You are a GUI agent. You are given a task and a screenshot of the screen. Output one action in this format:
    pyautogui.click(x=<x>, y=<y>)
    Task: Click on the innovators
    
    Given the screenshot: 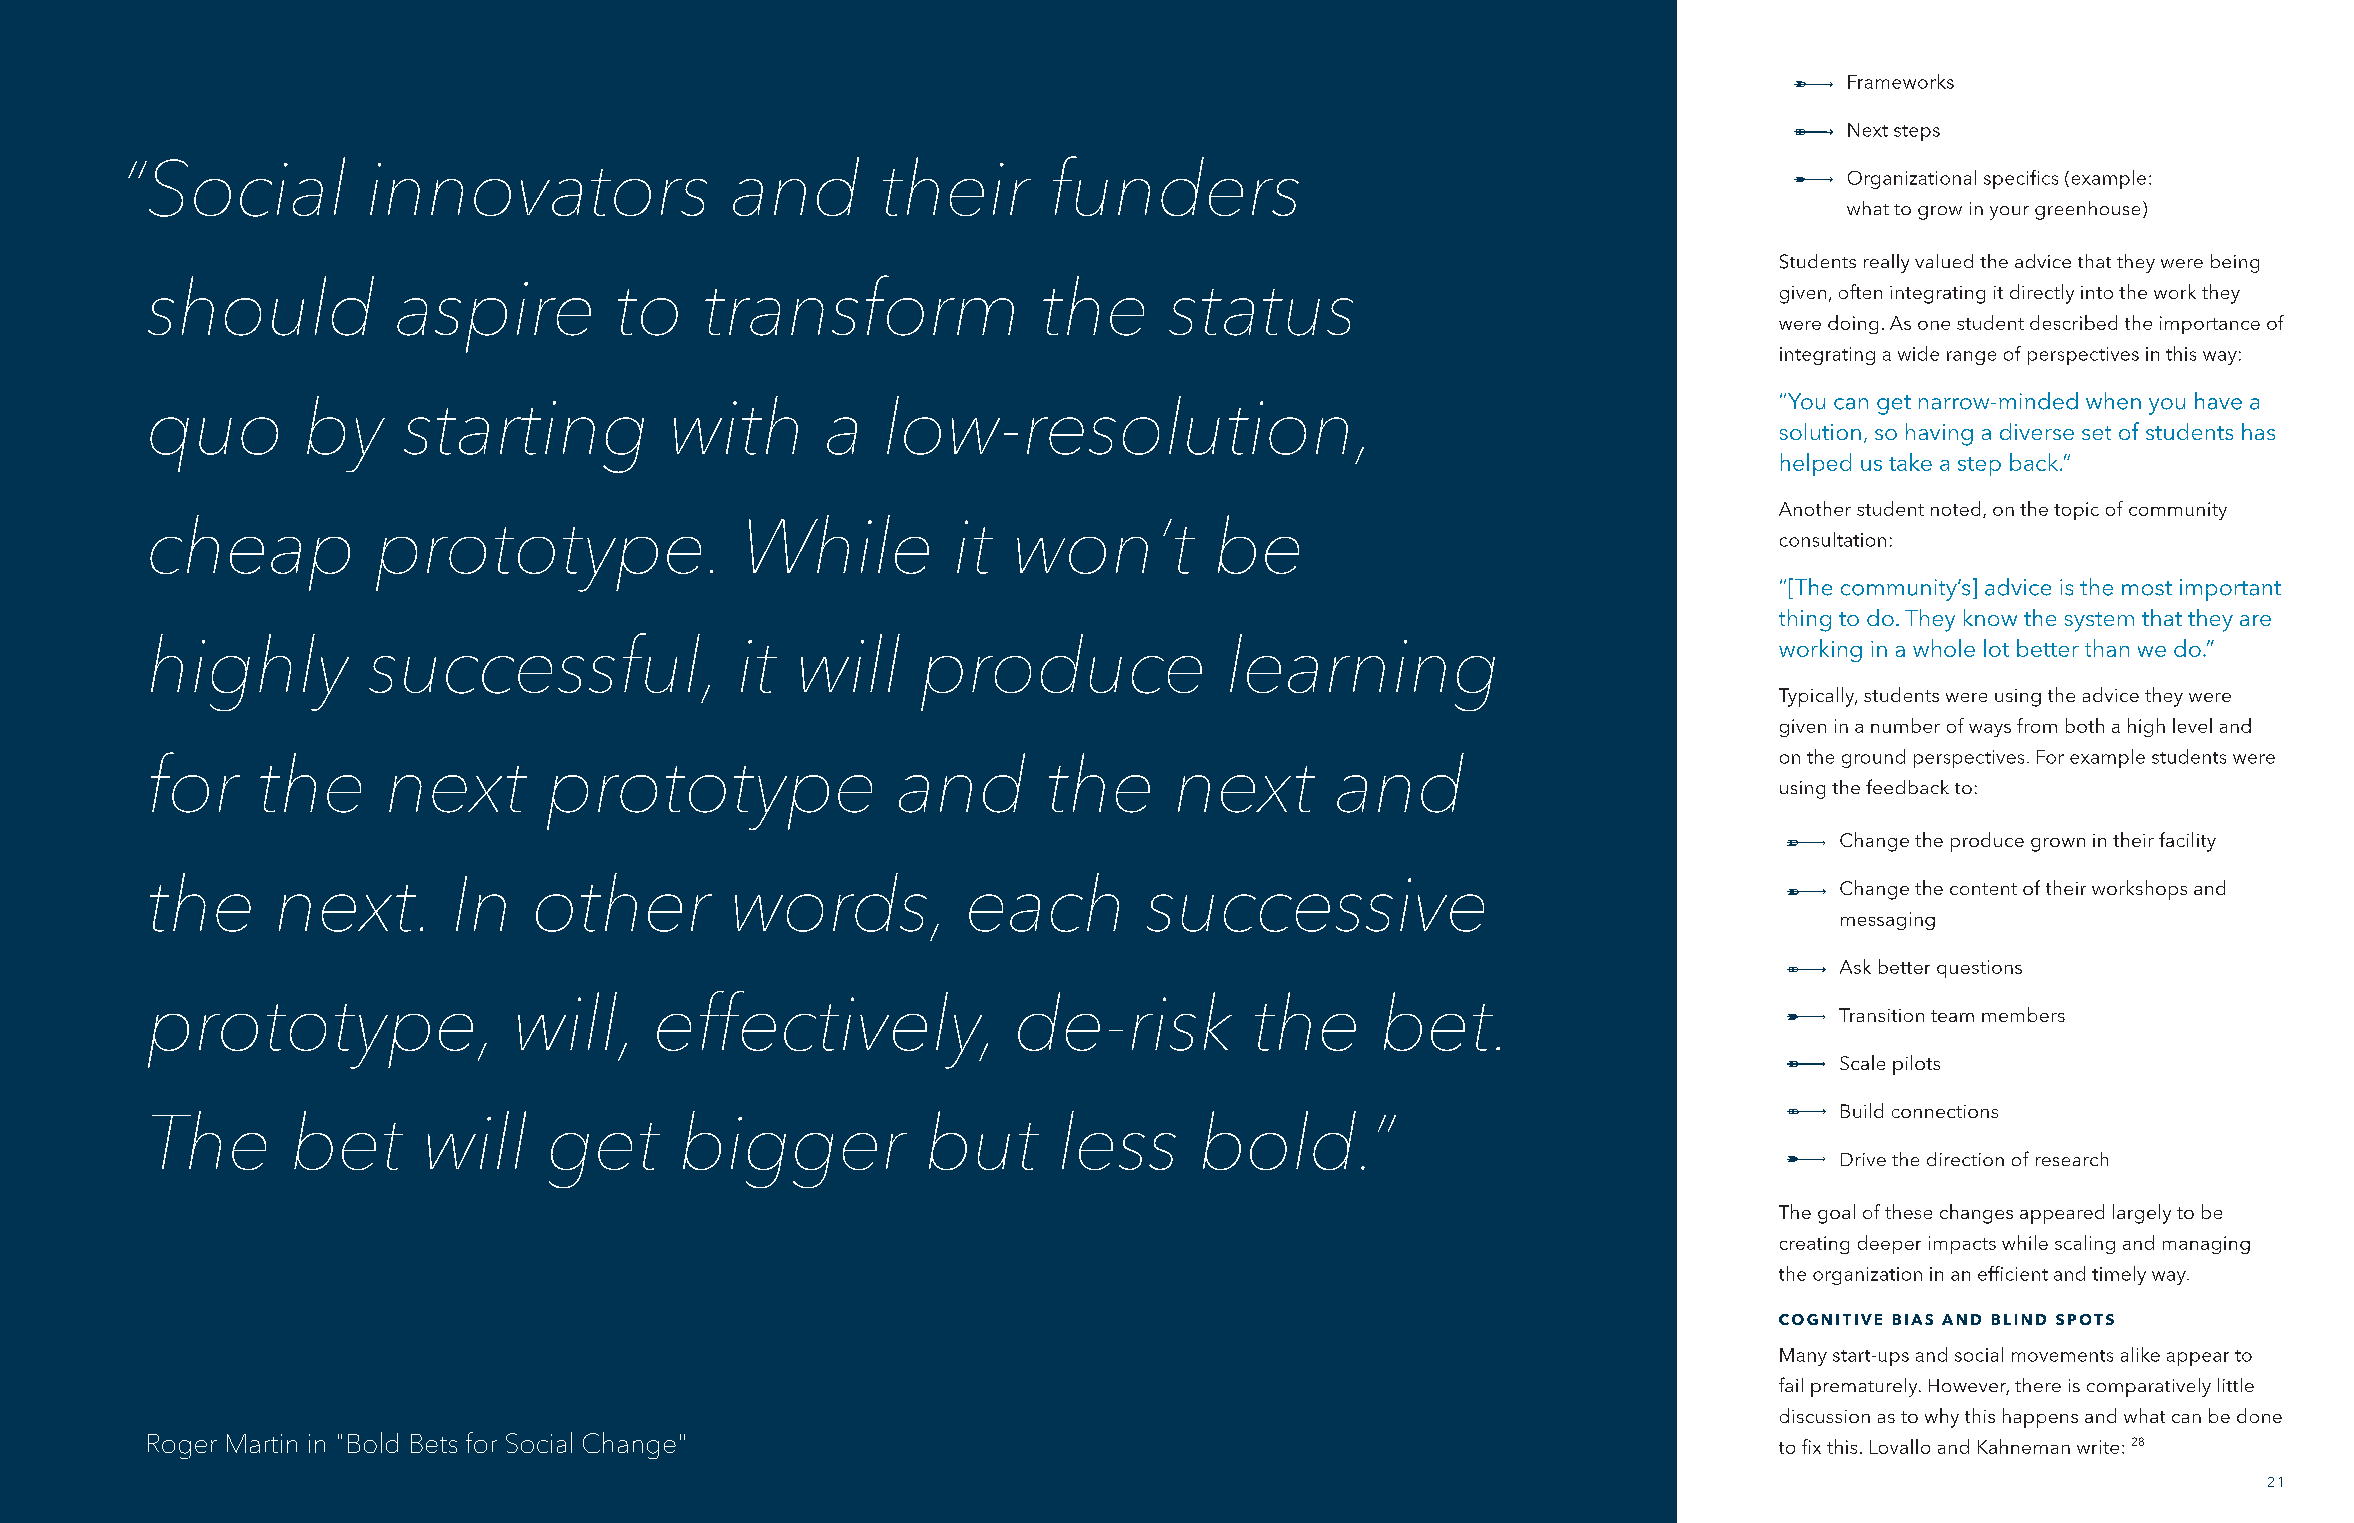 What is the action you would take?
    pyautogui.click(x=538, y=189)
